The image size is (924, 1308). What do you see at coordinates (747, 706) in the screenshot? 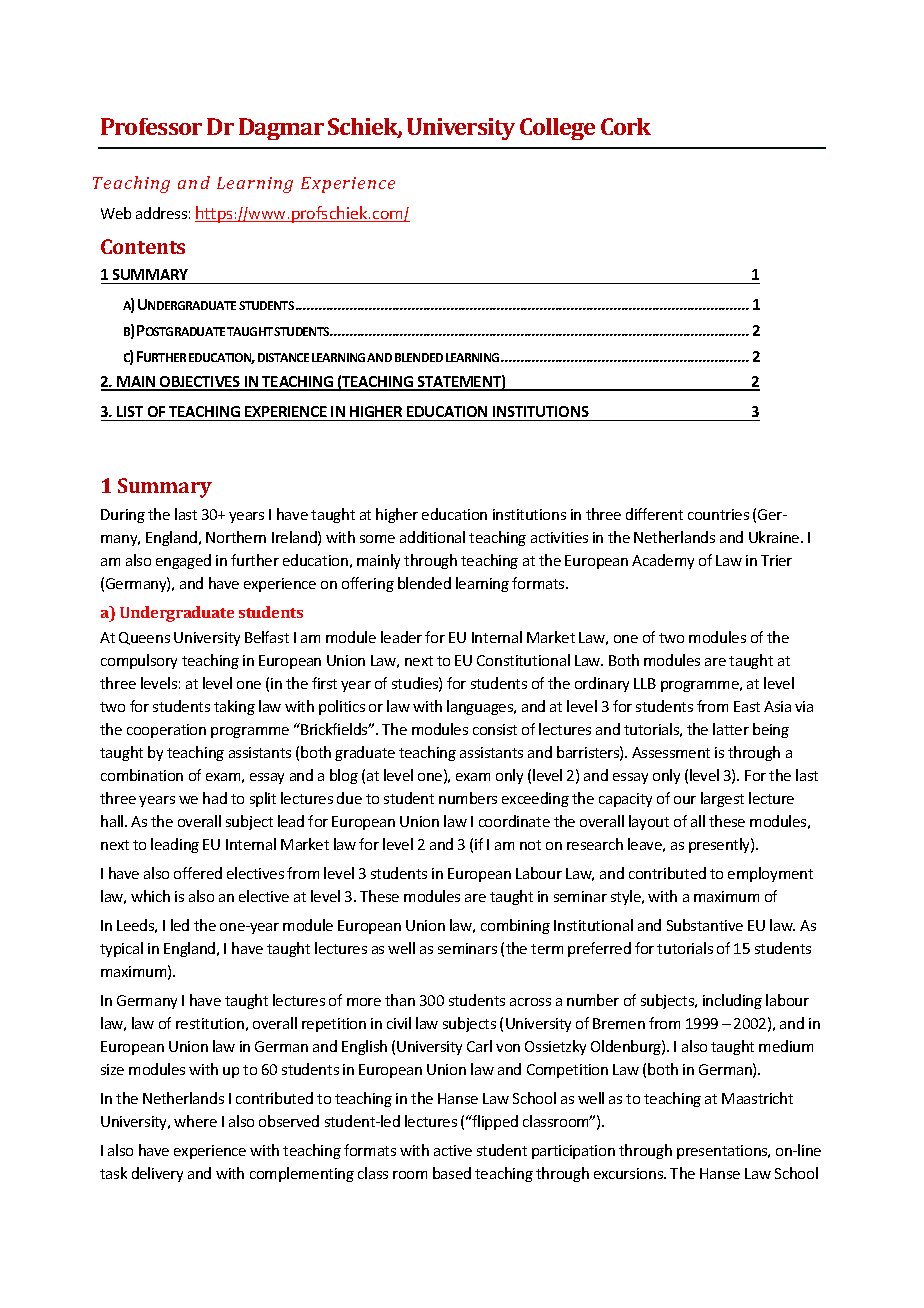
I see `East` at bounding box center [747, 706].
